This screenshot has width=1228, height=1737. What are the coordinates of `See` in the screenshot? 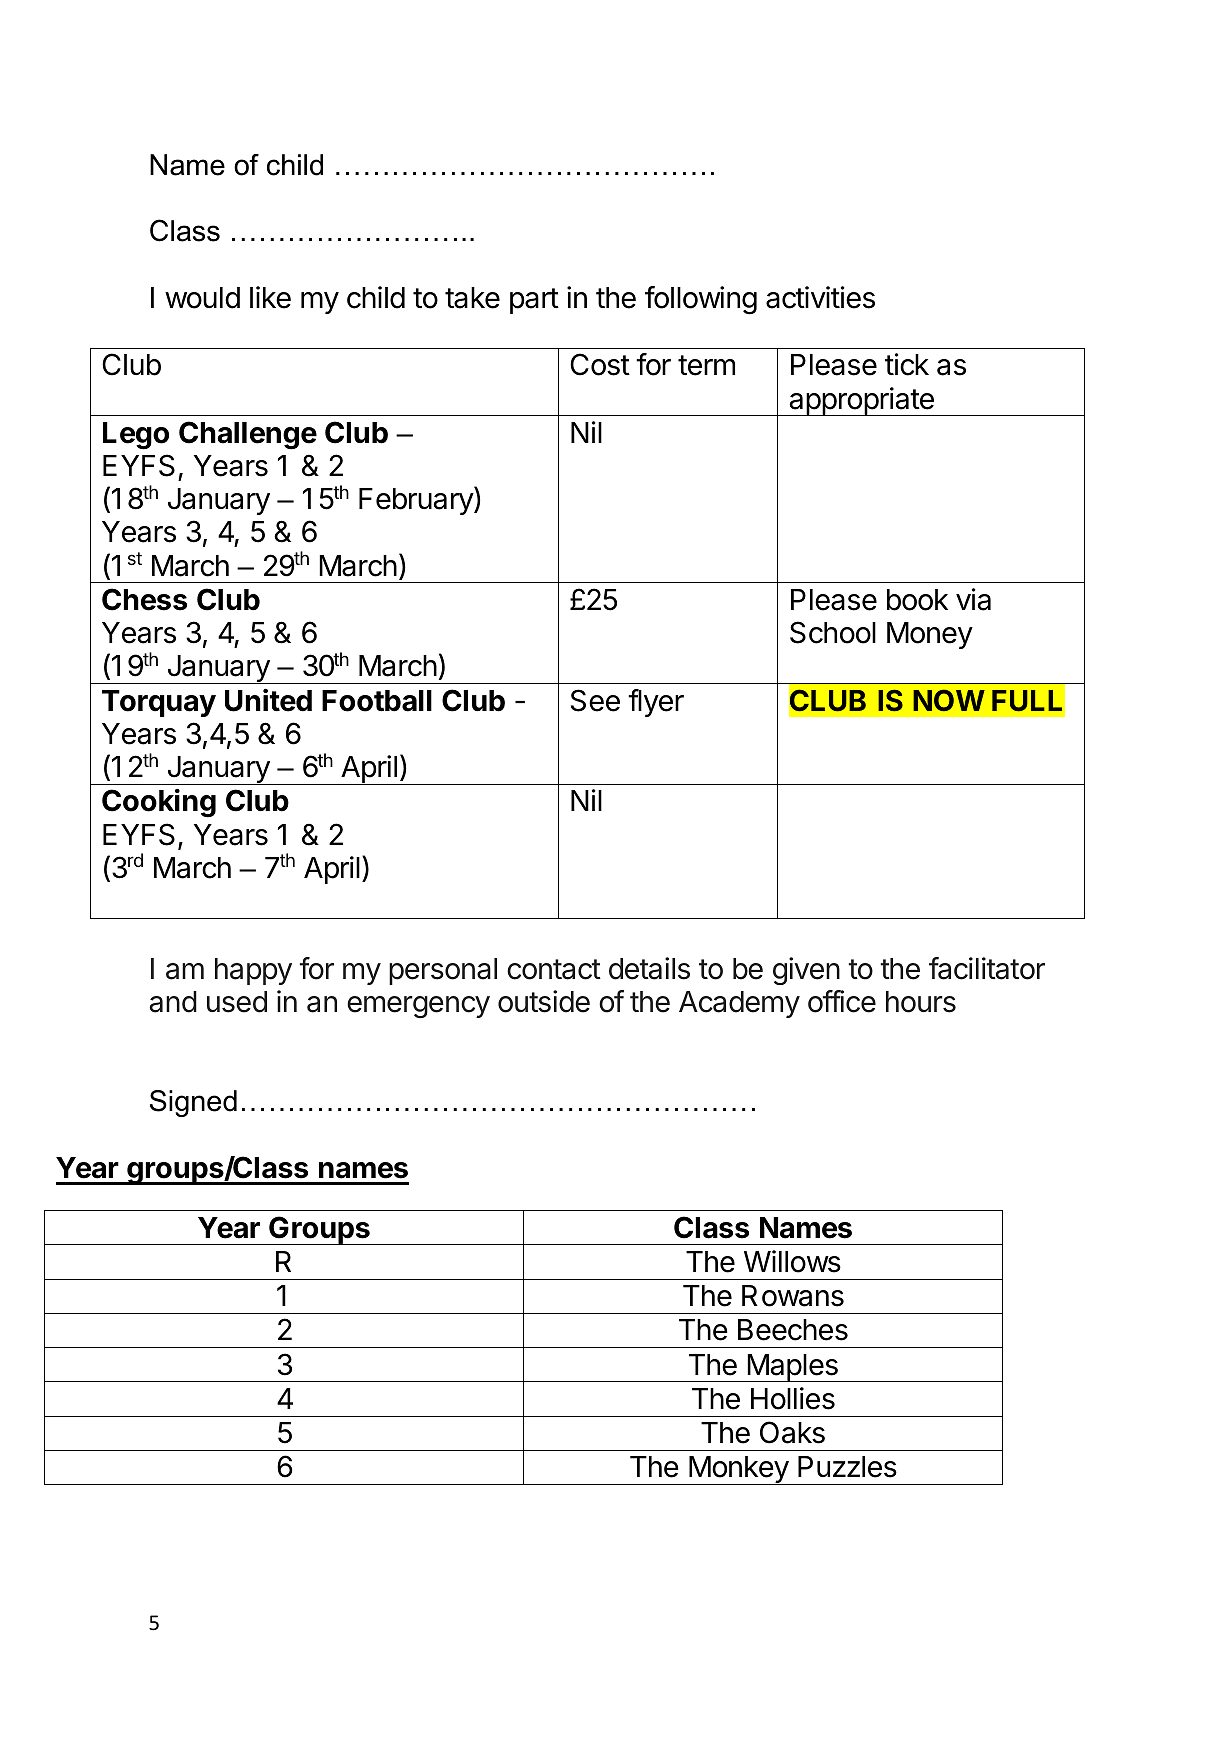 It's located at (595, 700).
